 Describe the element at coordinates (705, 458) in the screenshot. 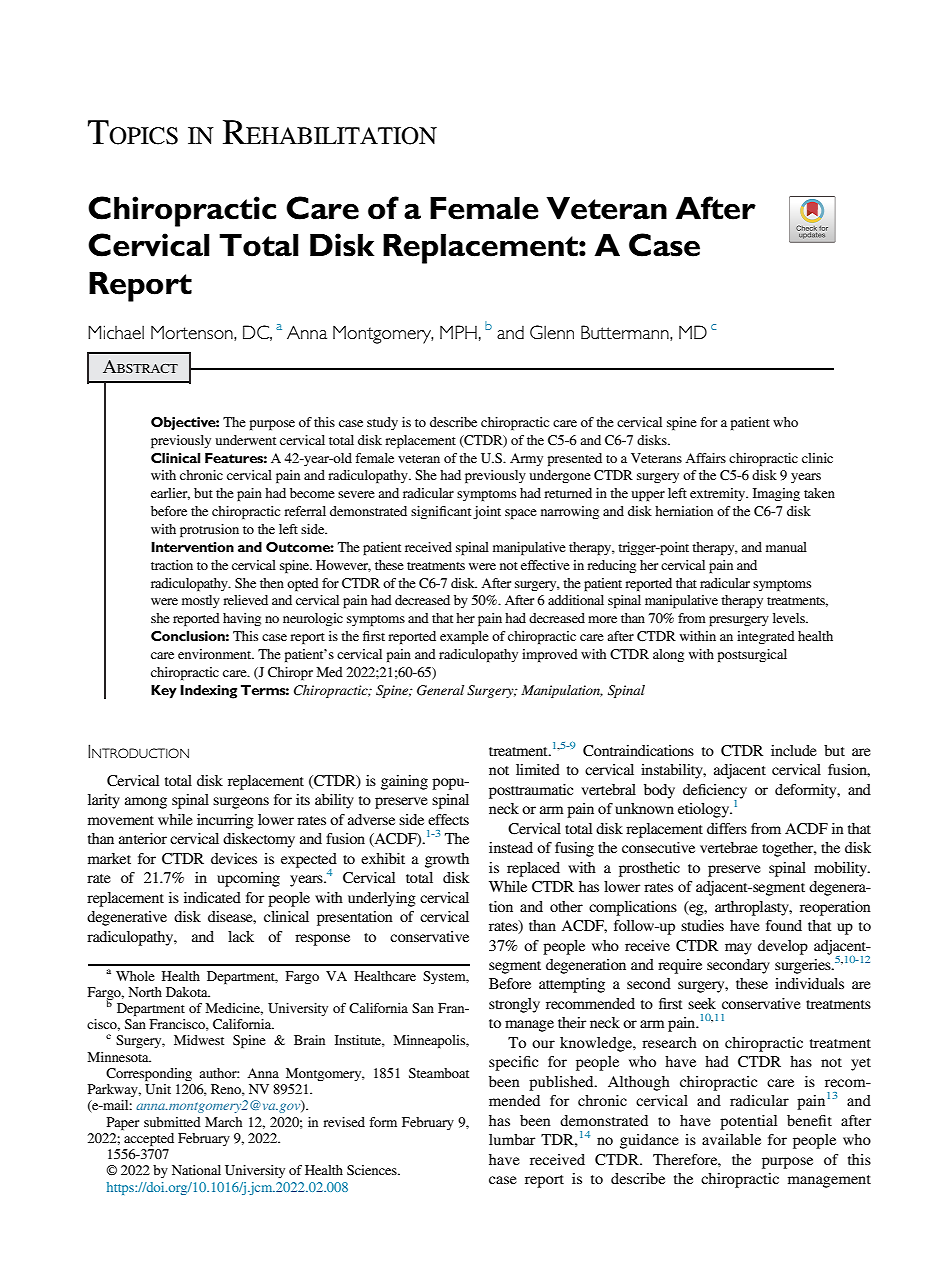

I see `Affairs` at that location.
